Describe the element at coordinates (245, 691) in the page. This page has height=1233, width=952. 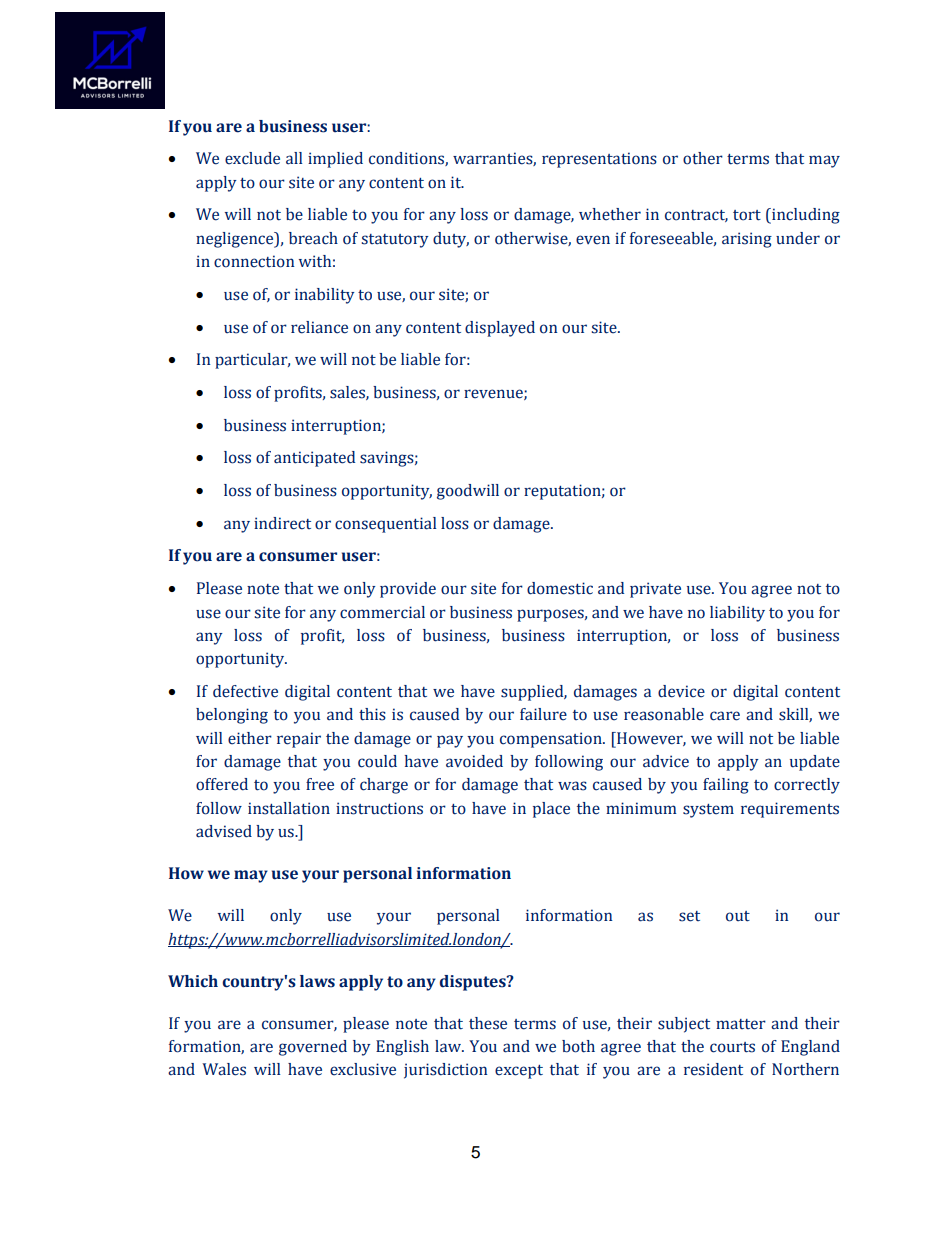
I see `defective` at that location.
